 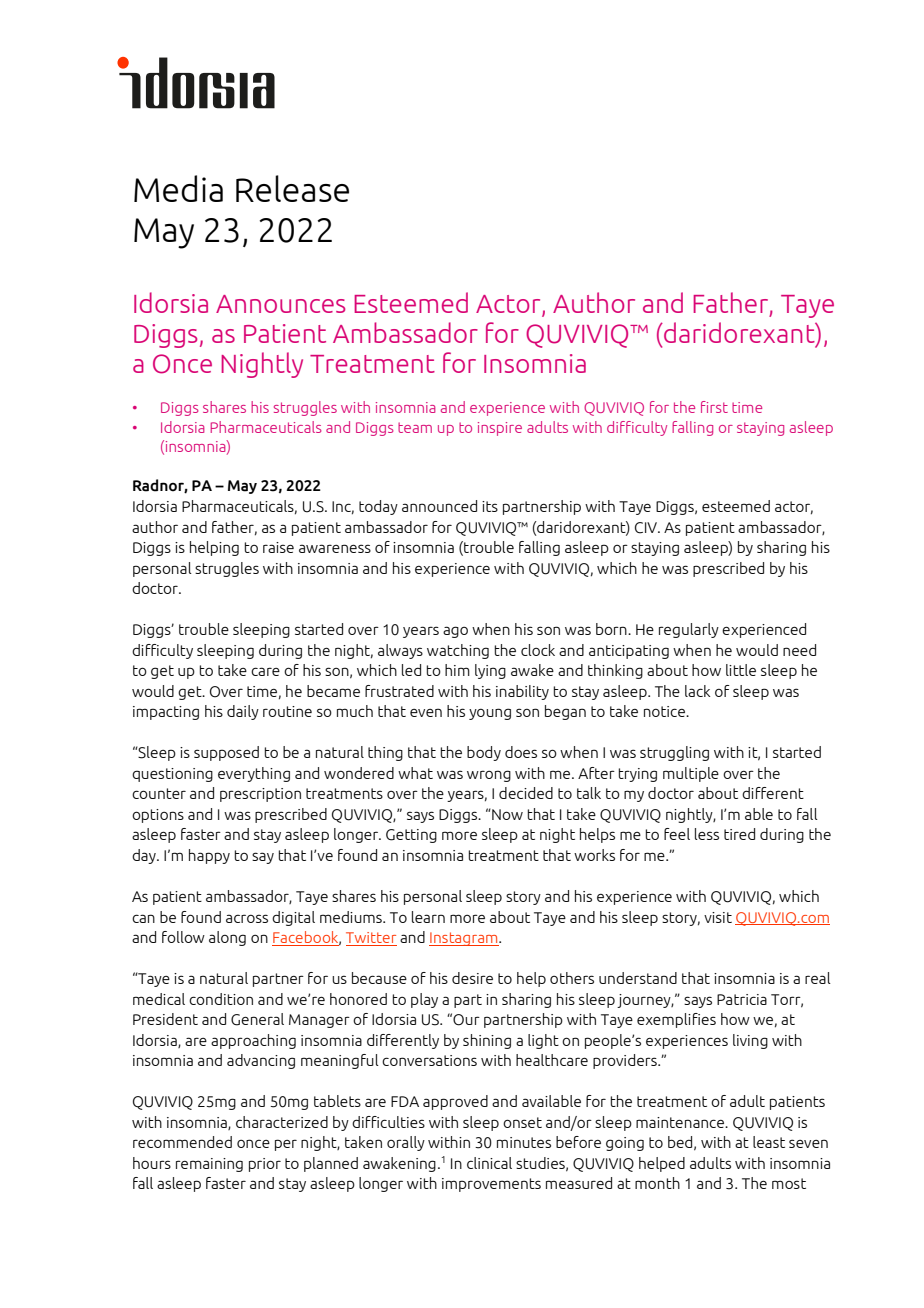 What do you see at coordinates (741, 670) in the document?
I see `little` at bounding box center [741, 670].
